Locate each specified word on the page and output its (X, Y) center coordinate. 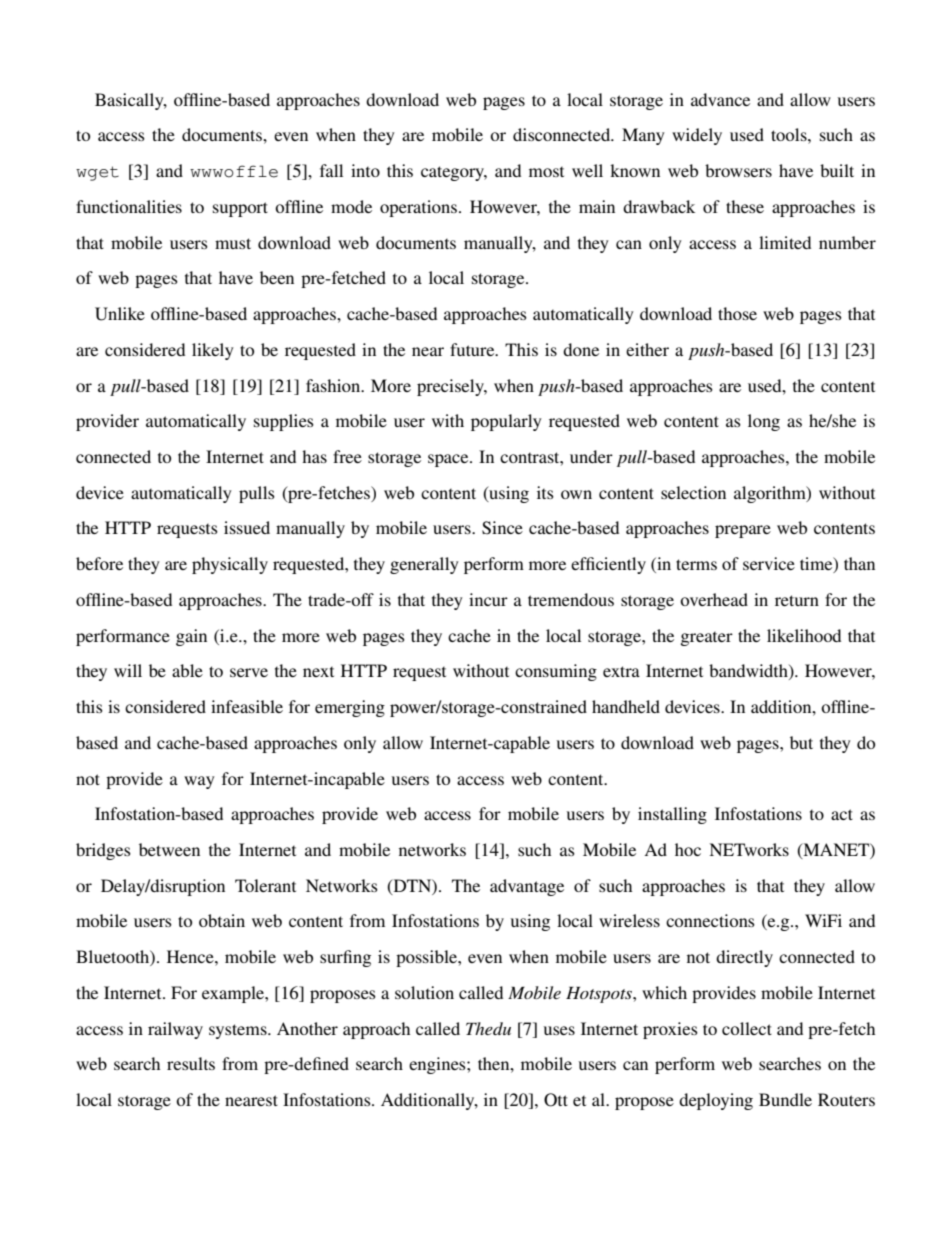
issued (247, 527)
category (454, 173)
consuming (556, 672)
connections (710, 920)
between (169, 849)
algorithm (771, 494)
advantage (527, 887)
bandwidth (749, 672)
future (473, 349)
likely (213, 351)
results (191, 1063)
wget (97, 173)
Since (502, 528)
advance (720, 99)
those (737, 313)
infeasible (247, 706)
